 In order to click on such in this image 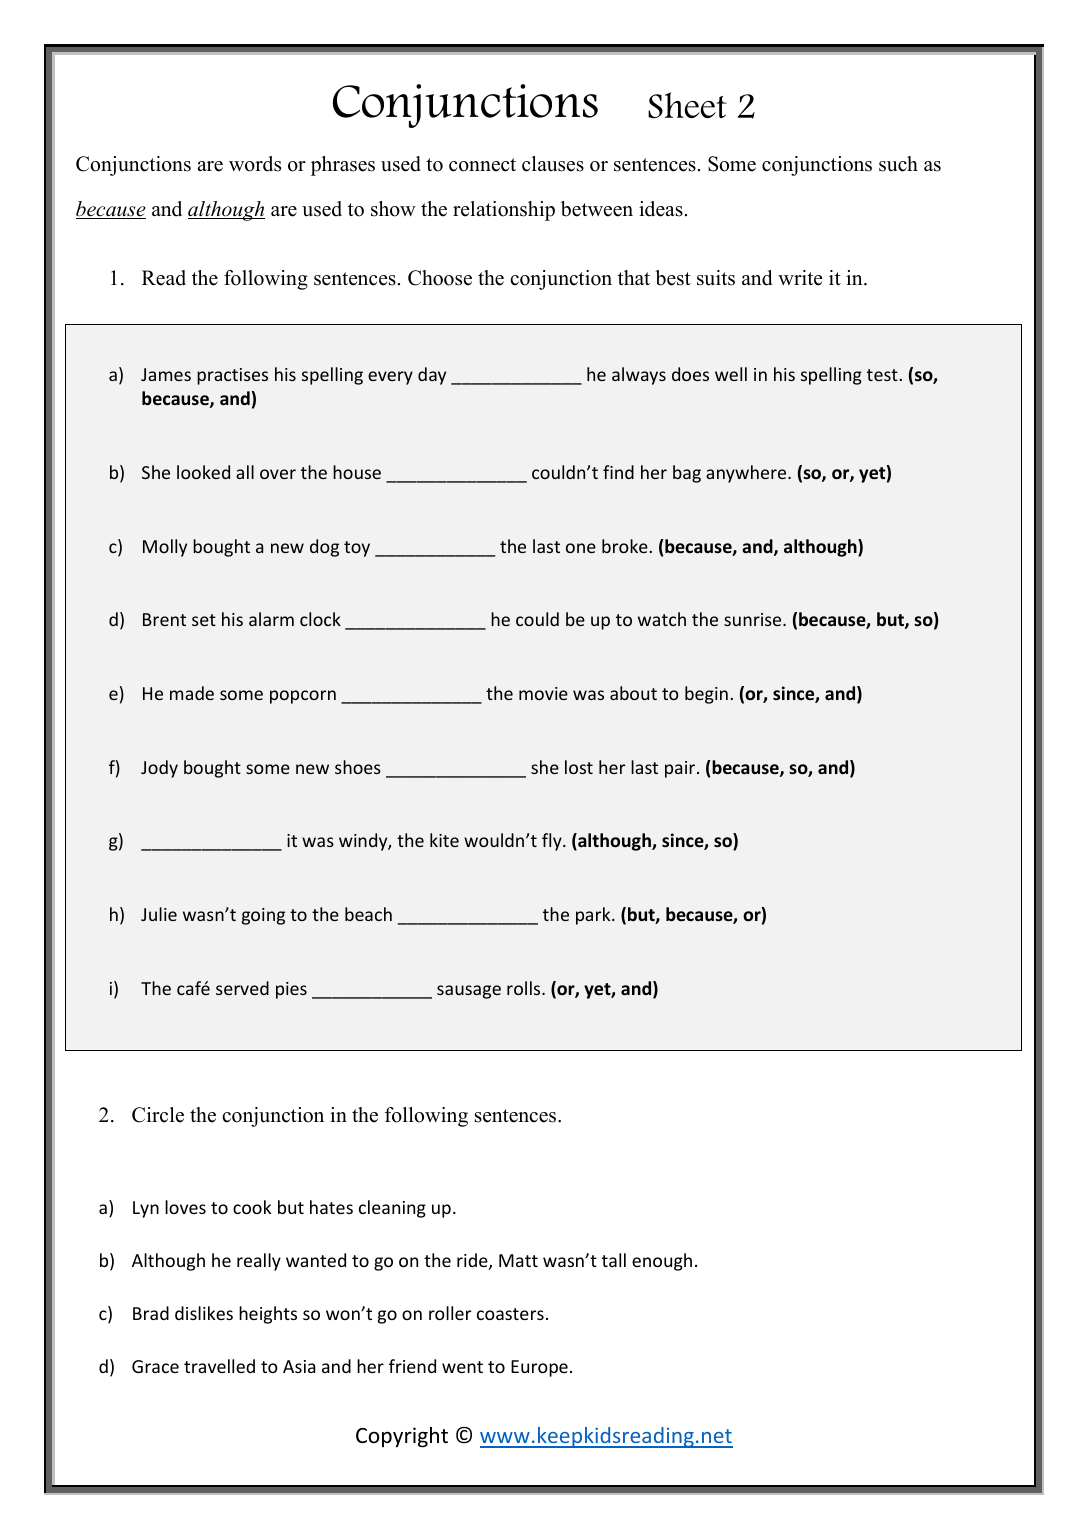, I will do `click(898, 164)`.
